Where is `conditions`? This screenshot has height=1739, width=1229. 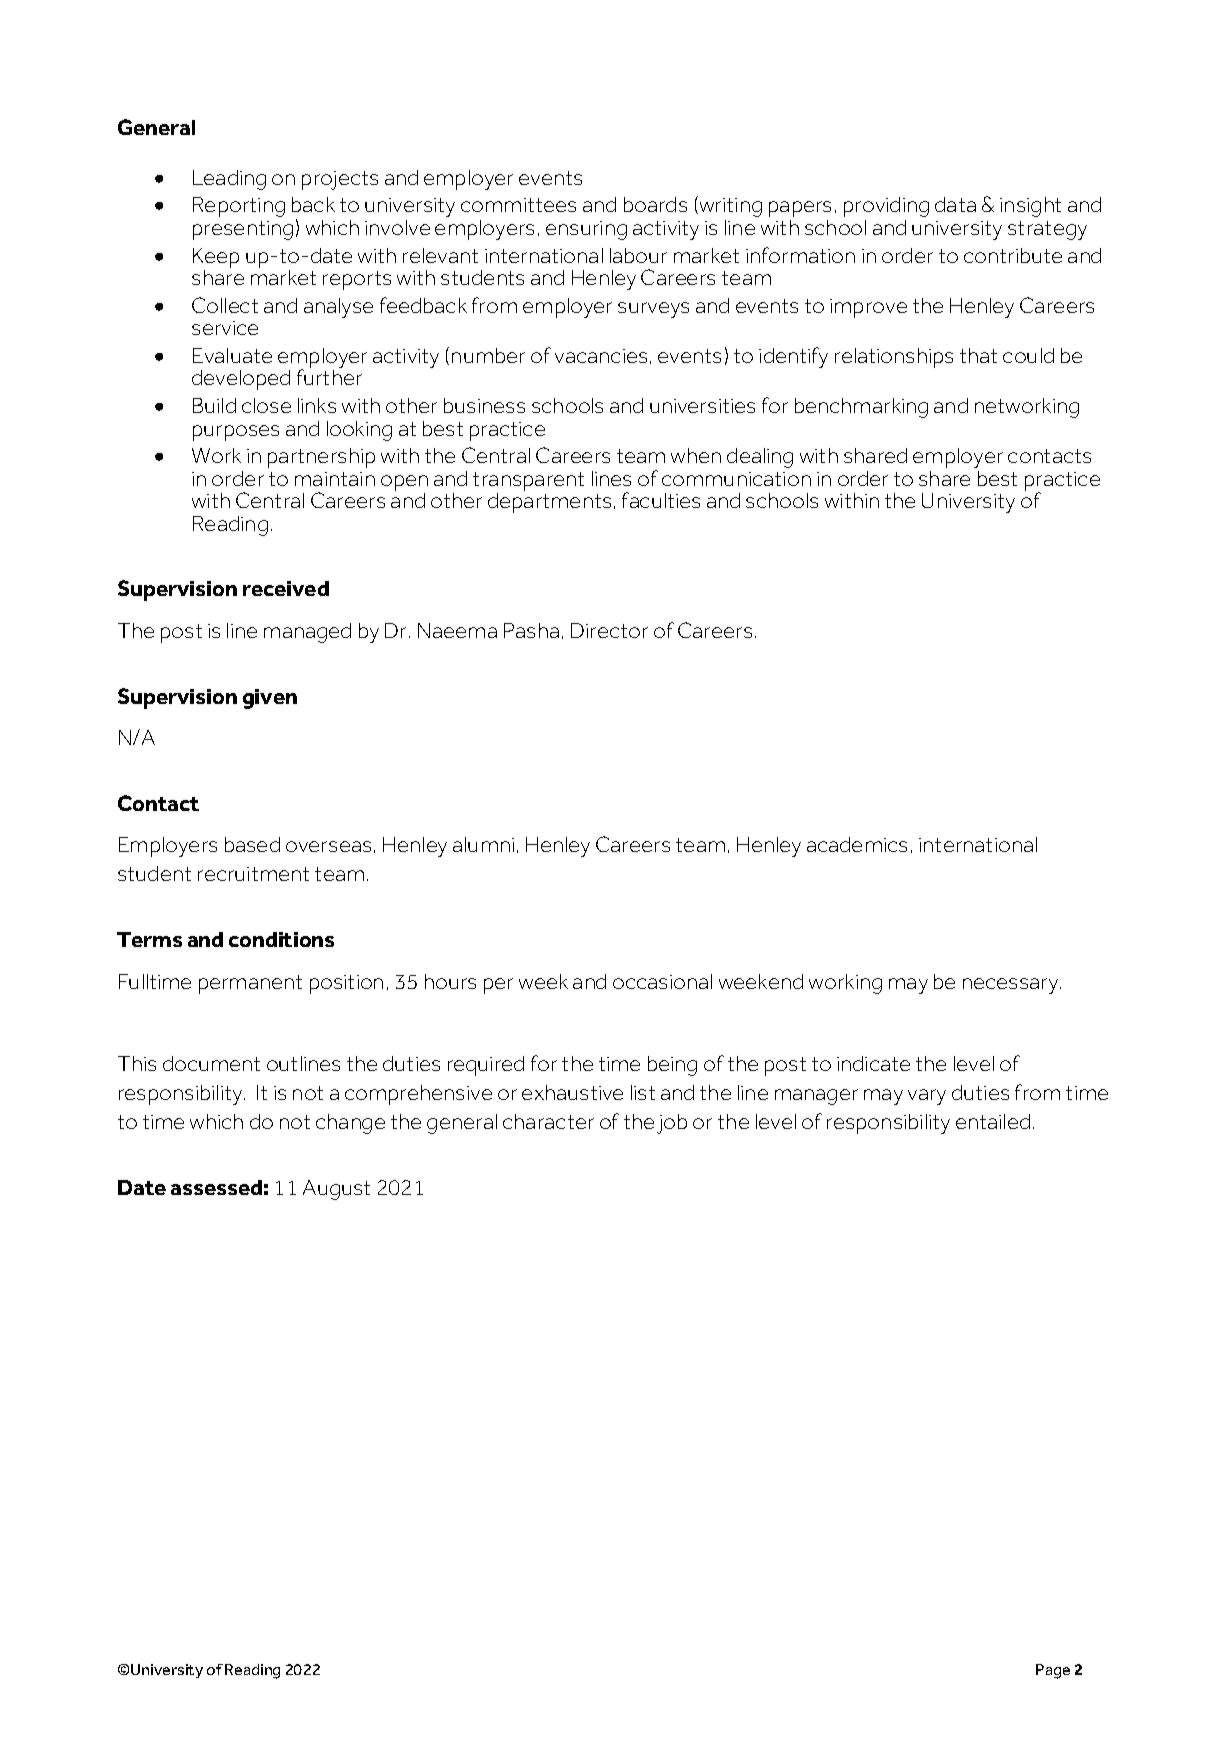 conditions is located at coordinates (281, 939).
